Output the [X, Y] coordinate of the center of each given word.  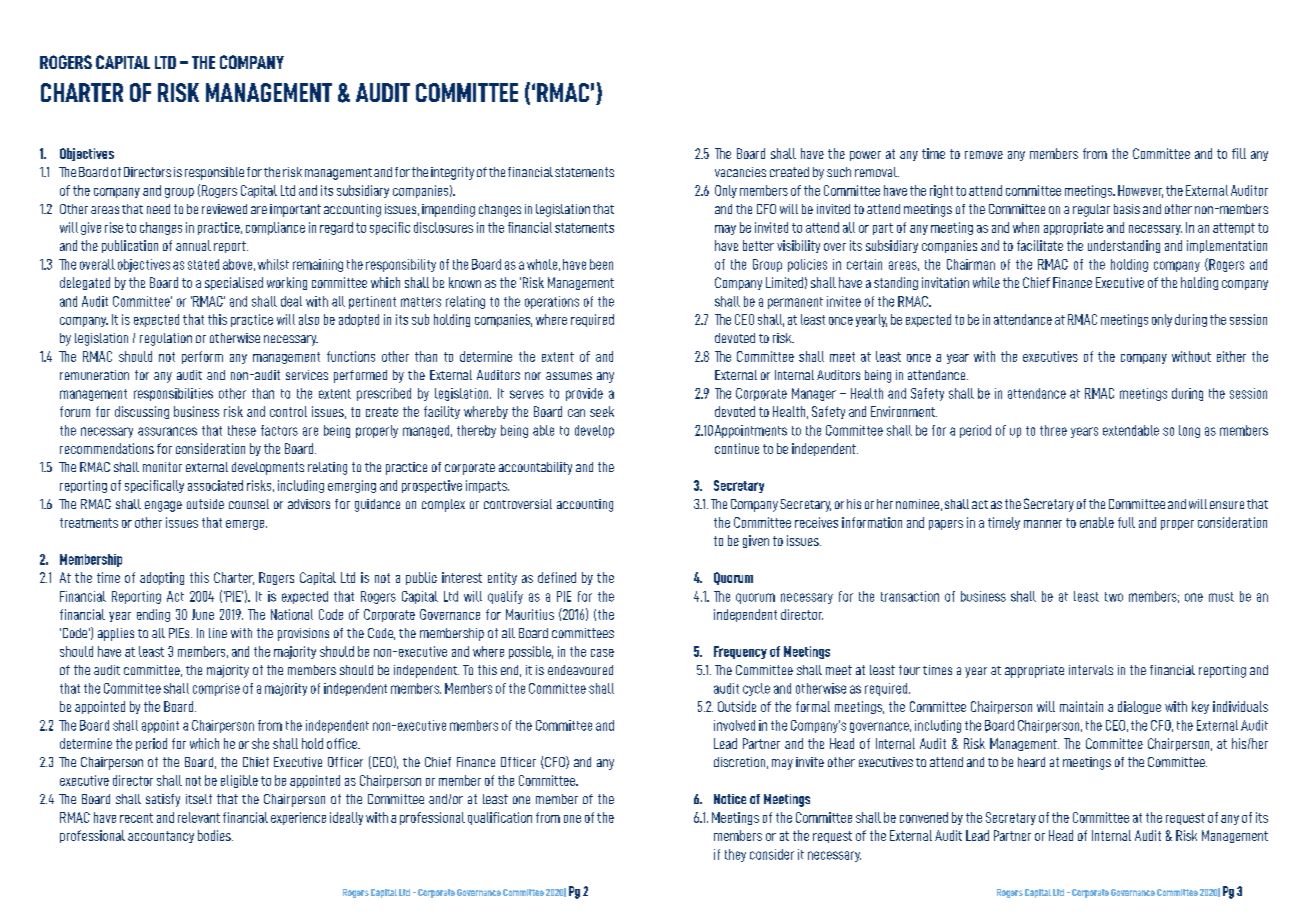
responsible [214, 173]
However [1140, 191]
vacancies [740, 172]
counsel [249, 504]
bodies [215, 835]
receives [816, 522]
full [1126, 522]
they [735, 855]
